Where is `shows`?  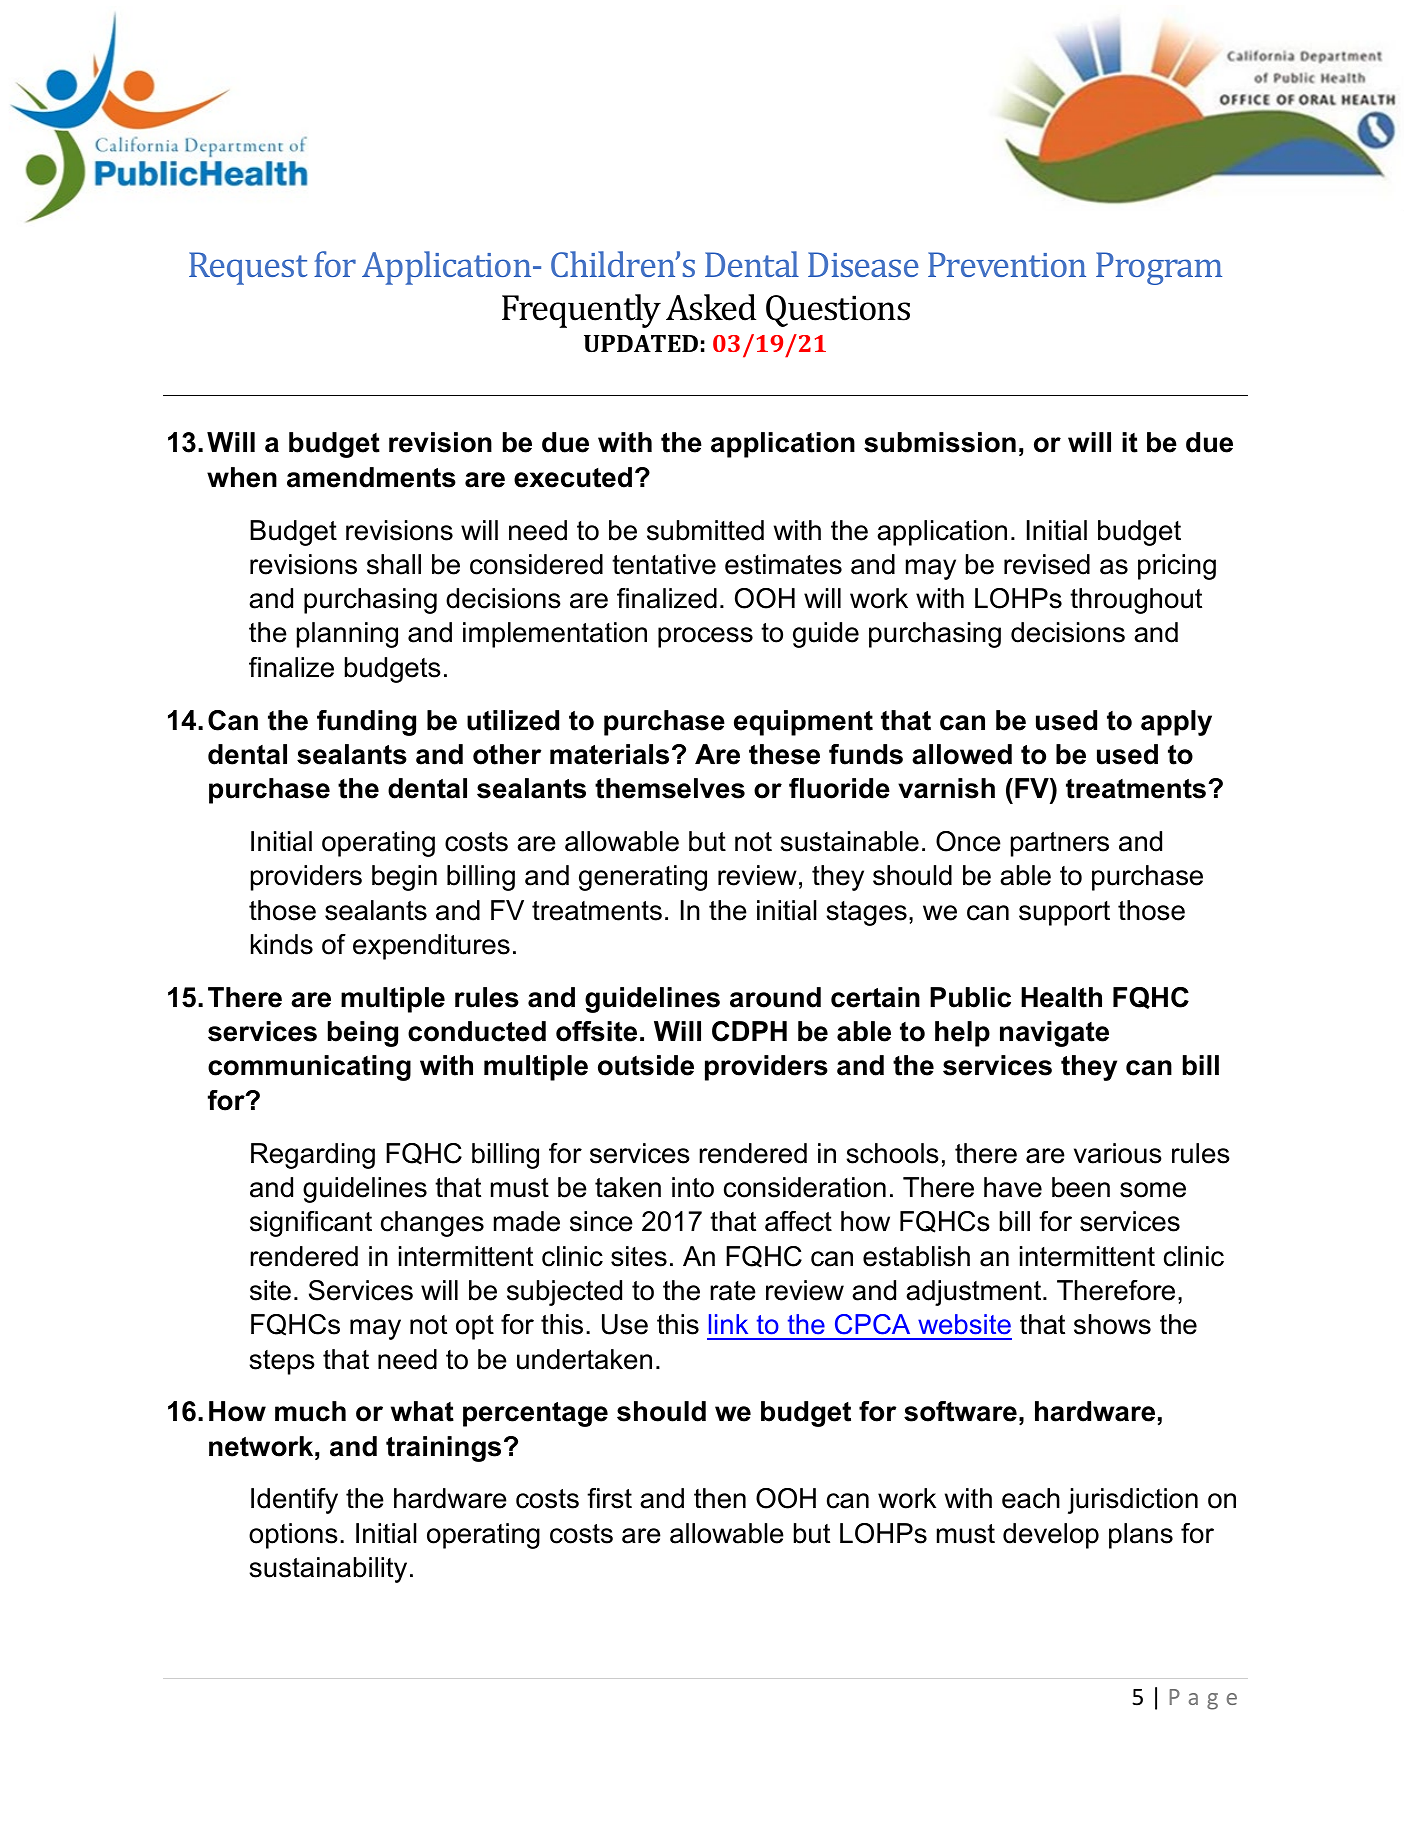
shows is located at coordinates (1112, 1324).
